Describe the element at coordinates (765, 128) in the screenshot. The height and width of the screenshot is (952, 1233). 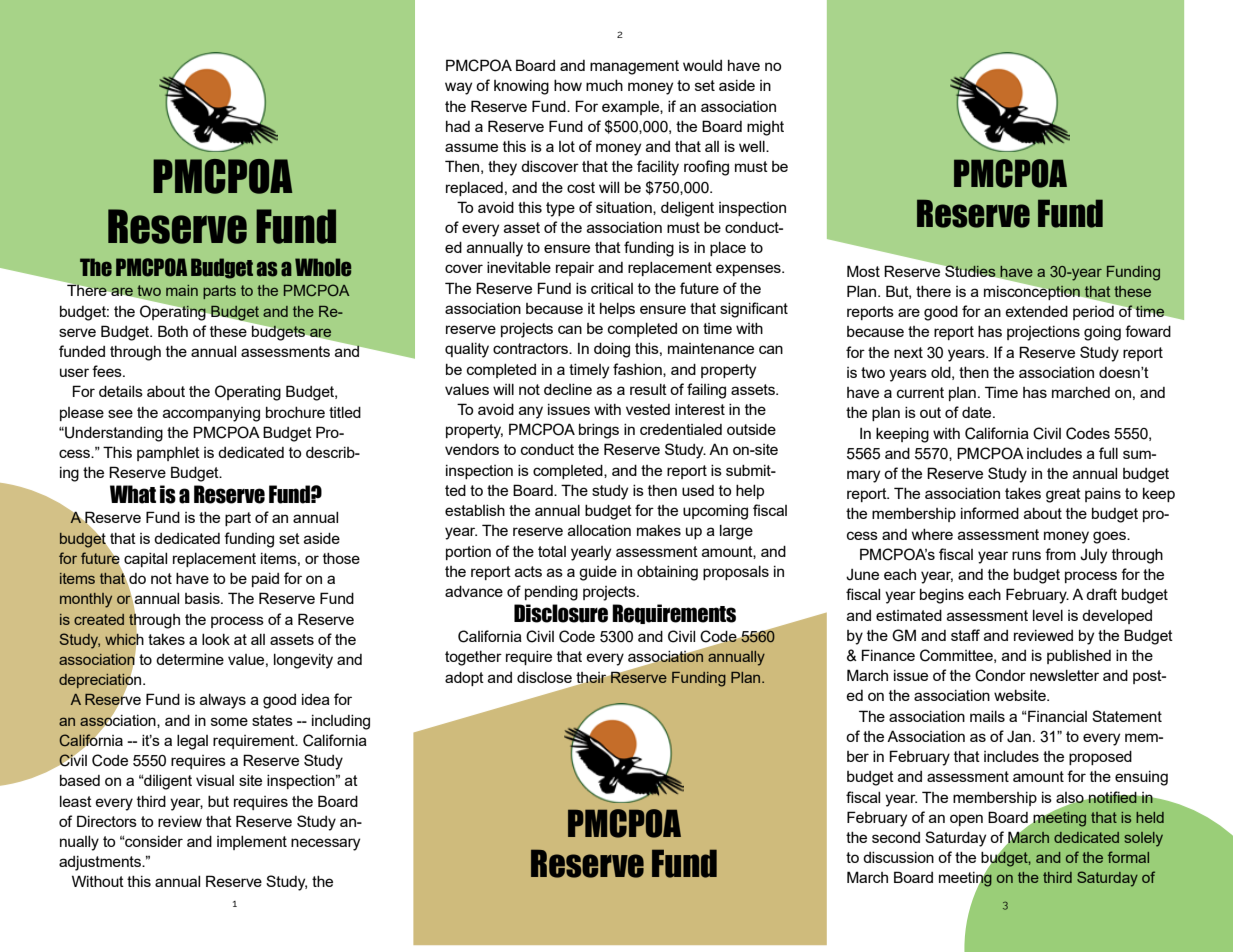
I see `might` at that location.
